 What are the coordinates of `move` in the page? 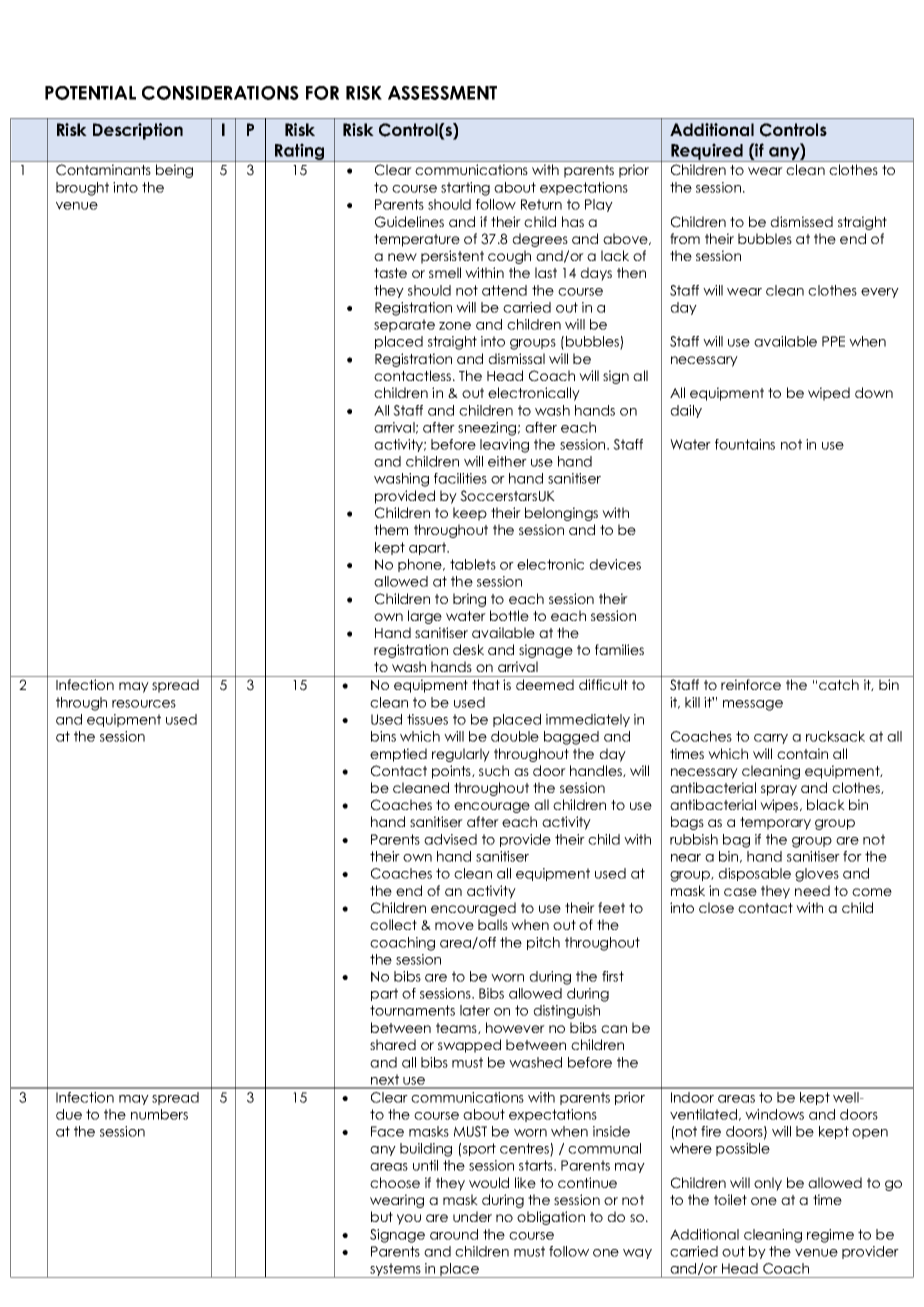 It's located at (454, 926).
